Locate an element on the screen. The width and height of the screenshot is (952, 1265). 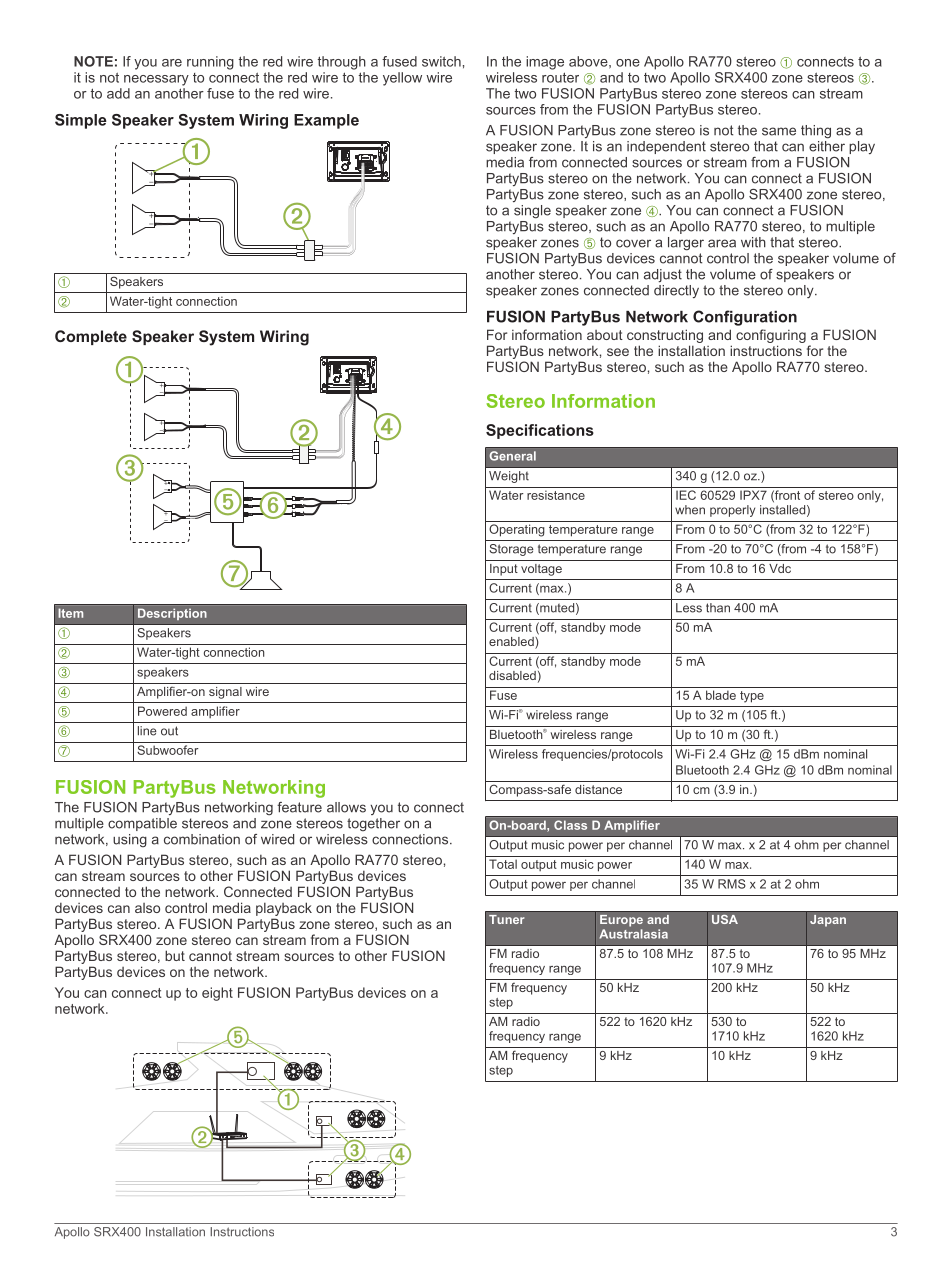
Description is located at coordinates (172, 614).
